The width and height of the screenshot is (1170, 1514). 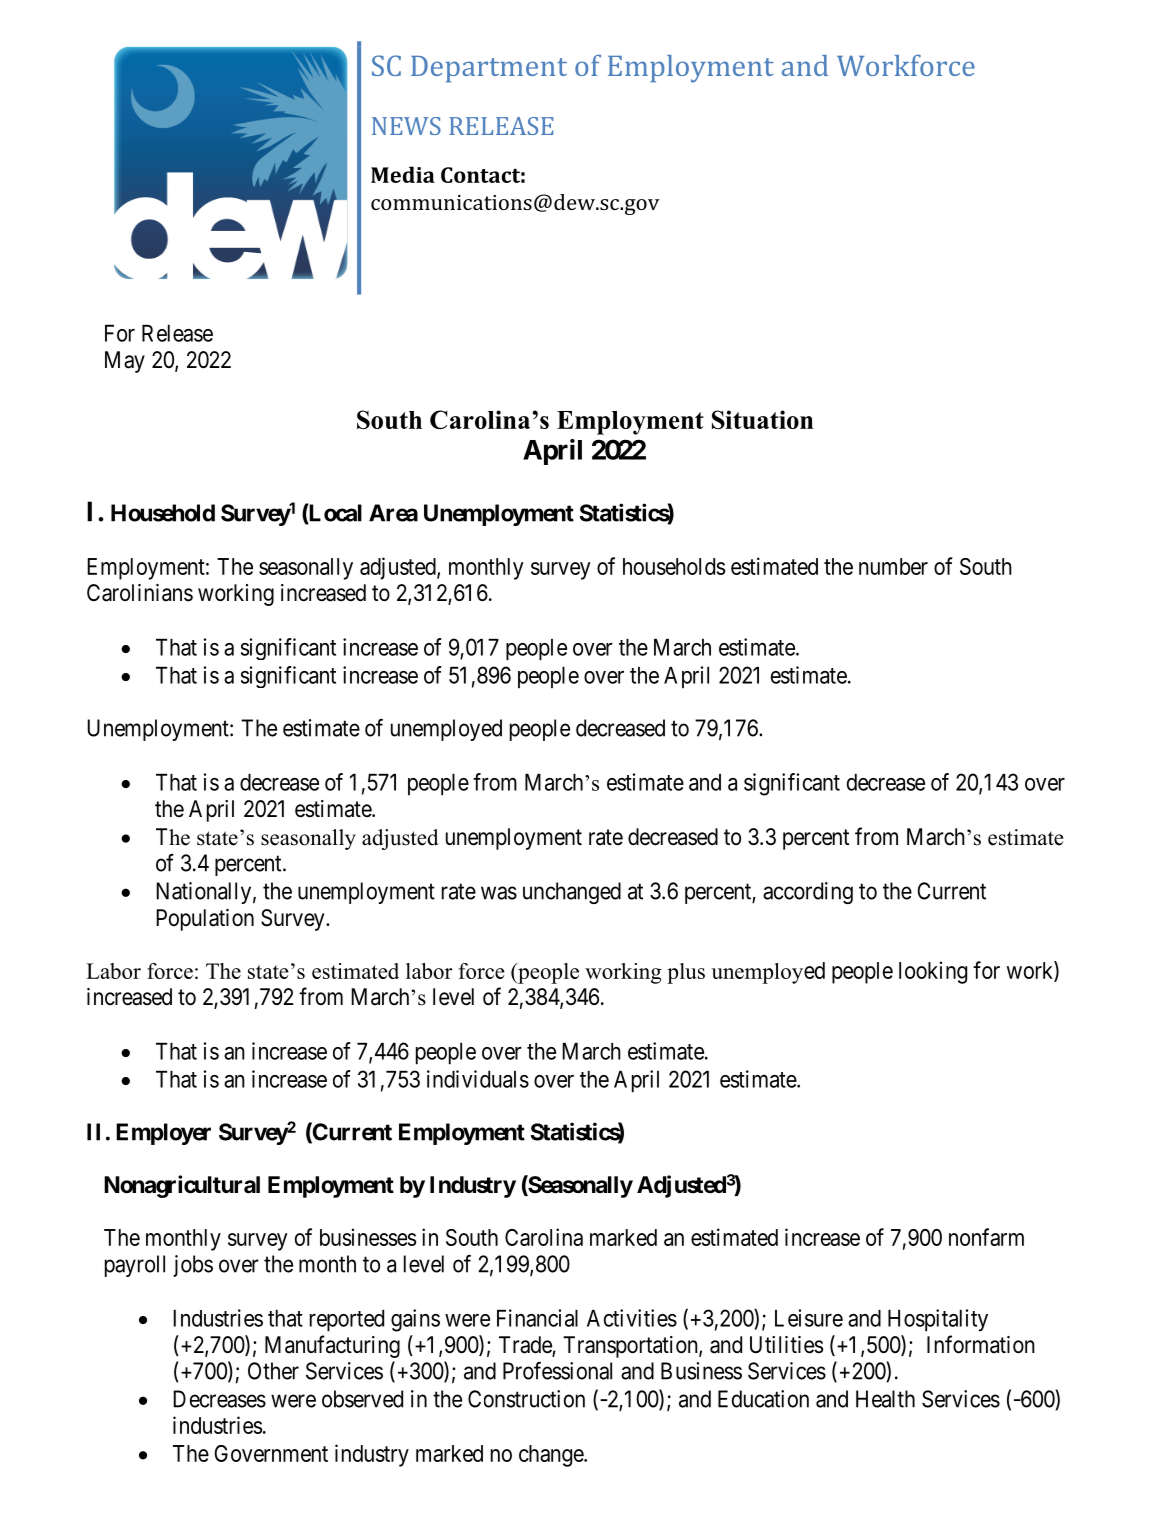 I want to click on Professional, so click(x=557, y=1371).
